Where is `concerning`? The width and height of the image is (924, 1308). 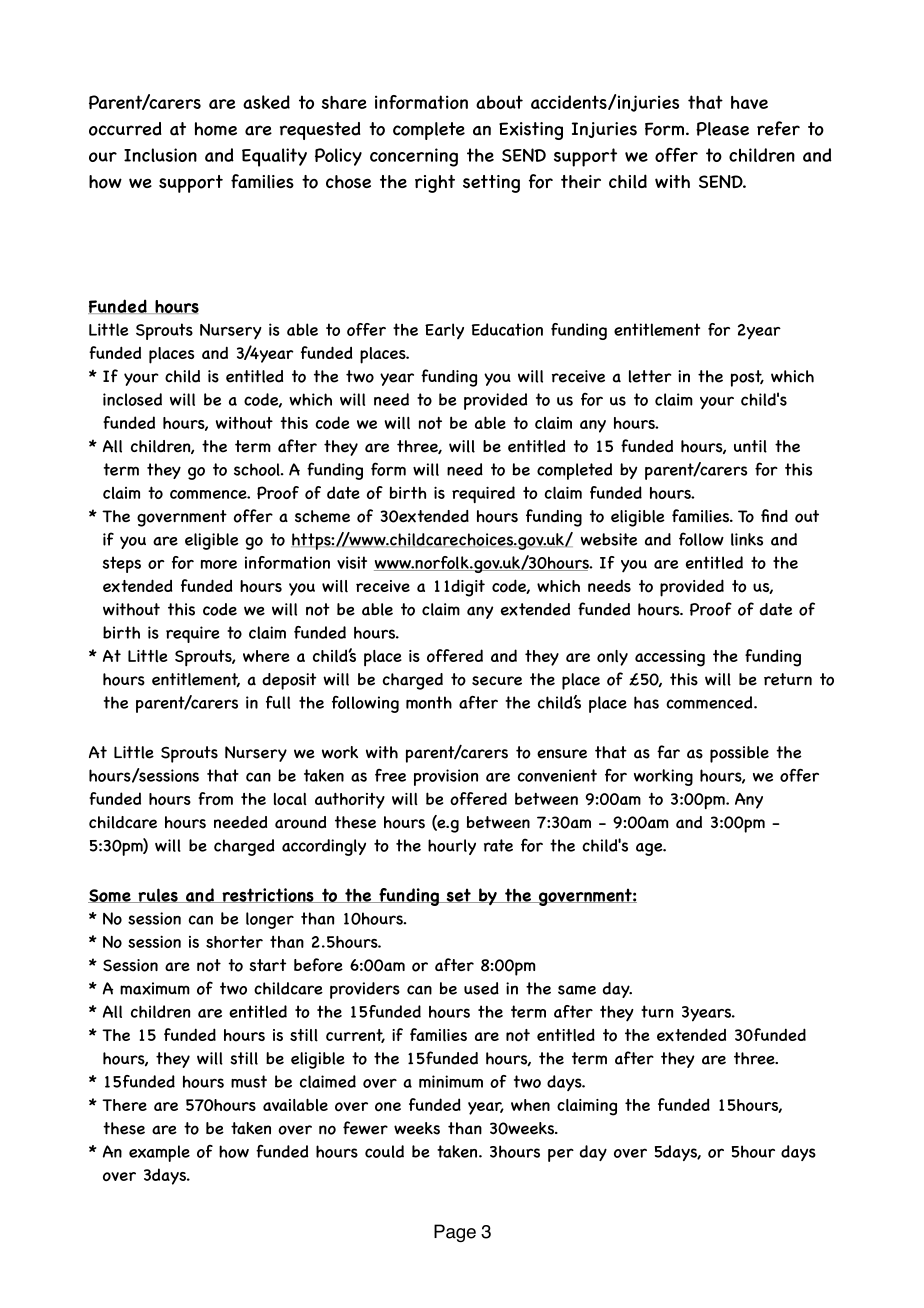 concerning is located at coordinates (414, 157).
